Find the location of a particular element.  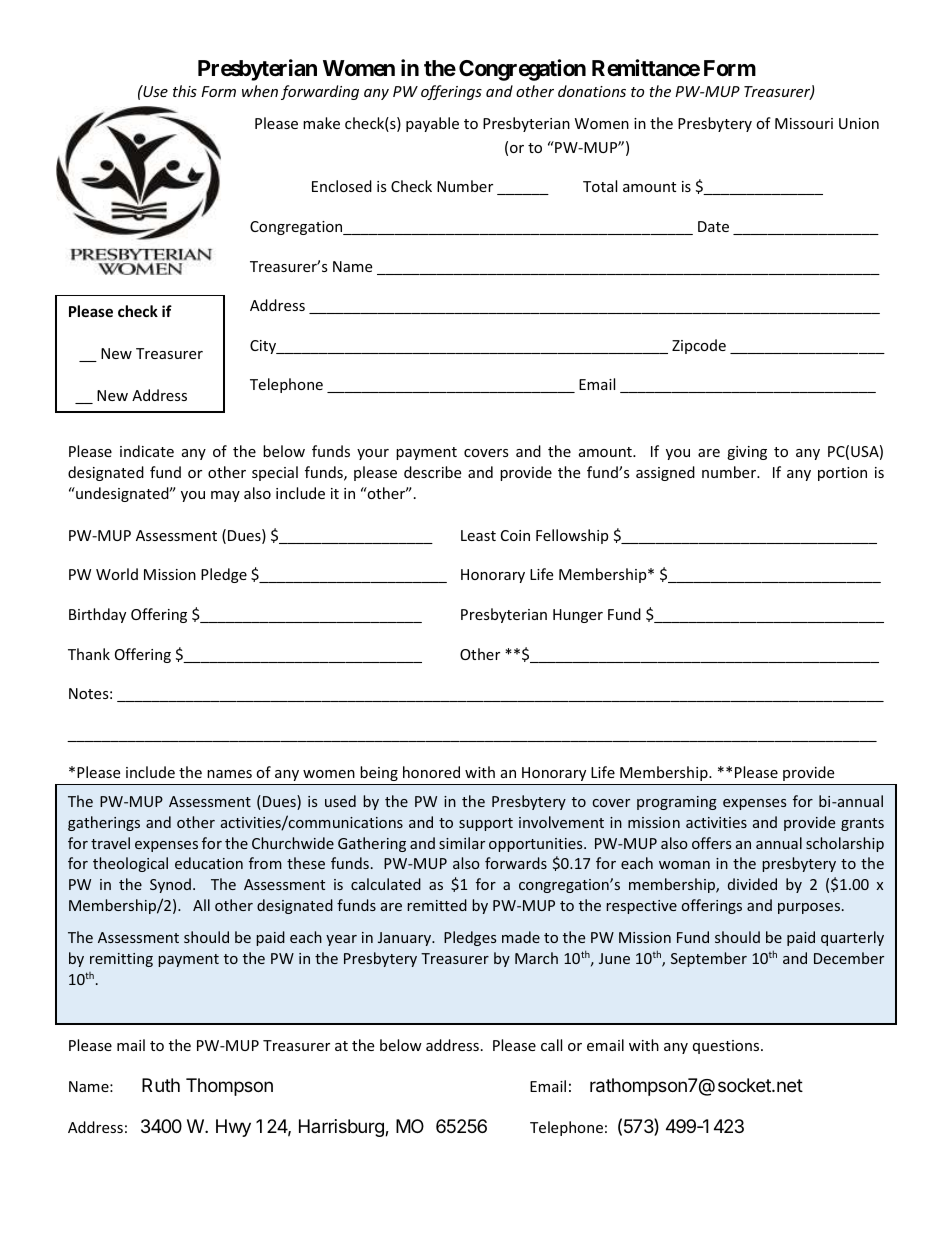

call is located at coordinates (551, 1045).
